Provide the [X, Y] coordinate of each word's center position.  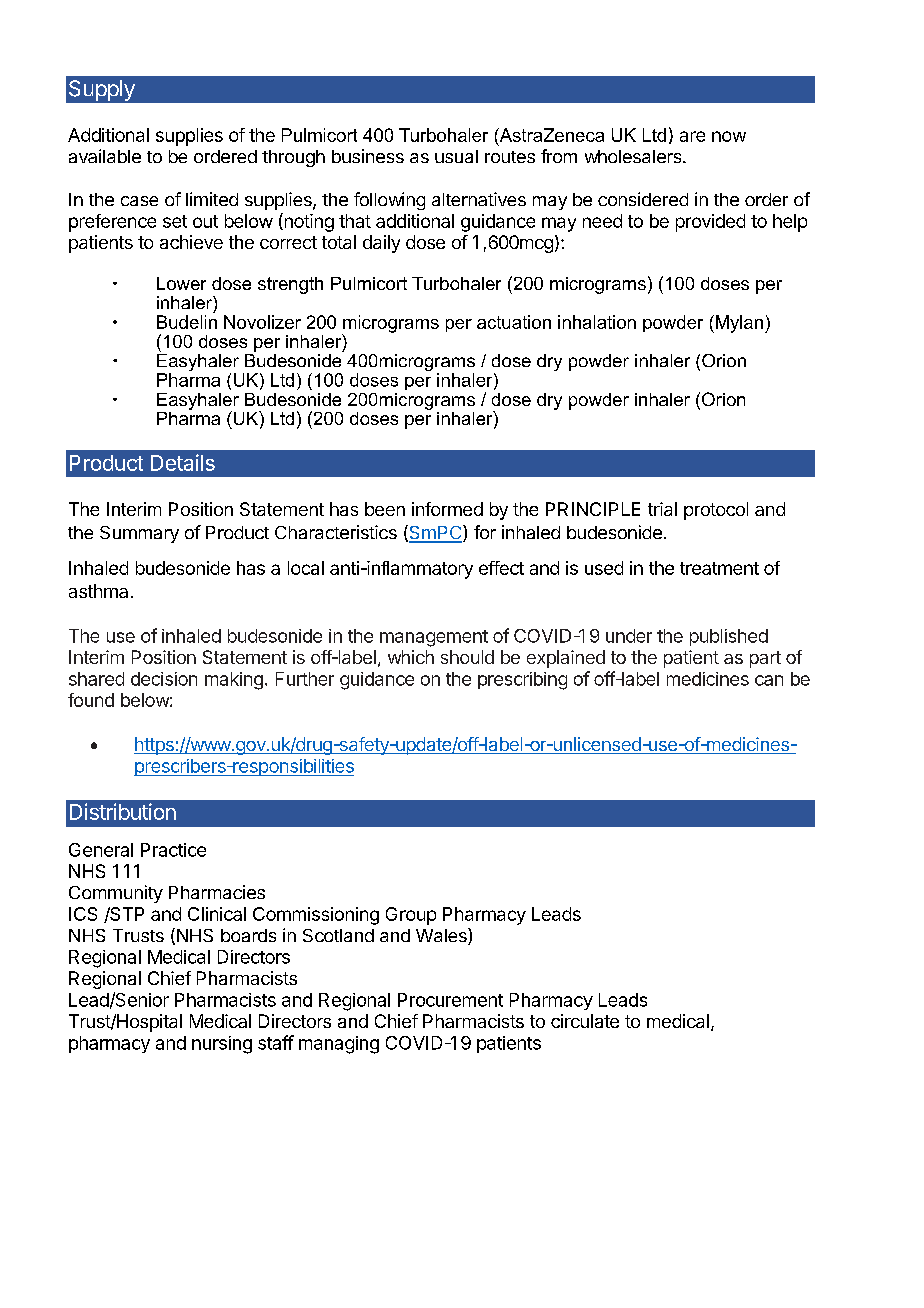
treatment [719, 568]
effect [501, 568]
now [729, 136]
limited [212, 199]
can [769, 680]
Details [183, 462]
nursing [222, 1045]
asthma [98, 591]
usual [456, 156]
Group [411, 916]
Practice [173, 850]
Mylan [738, 324]
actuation [514, 322]
